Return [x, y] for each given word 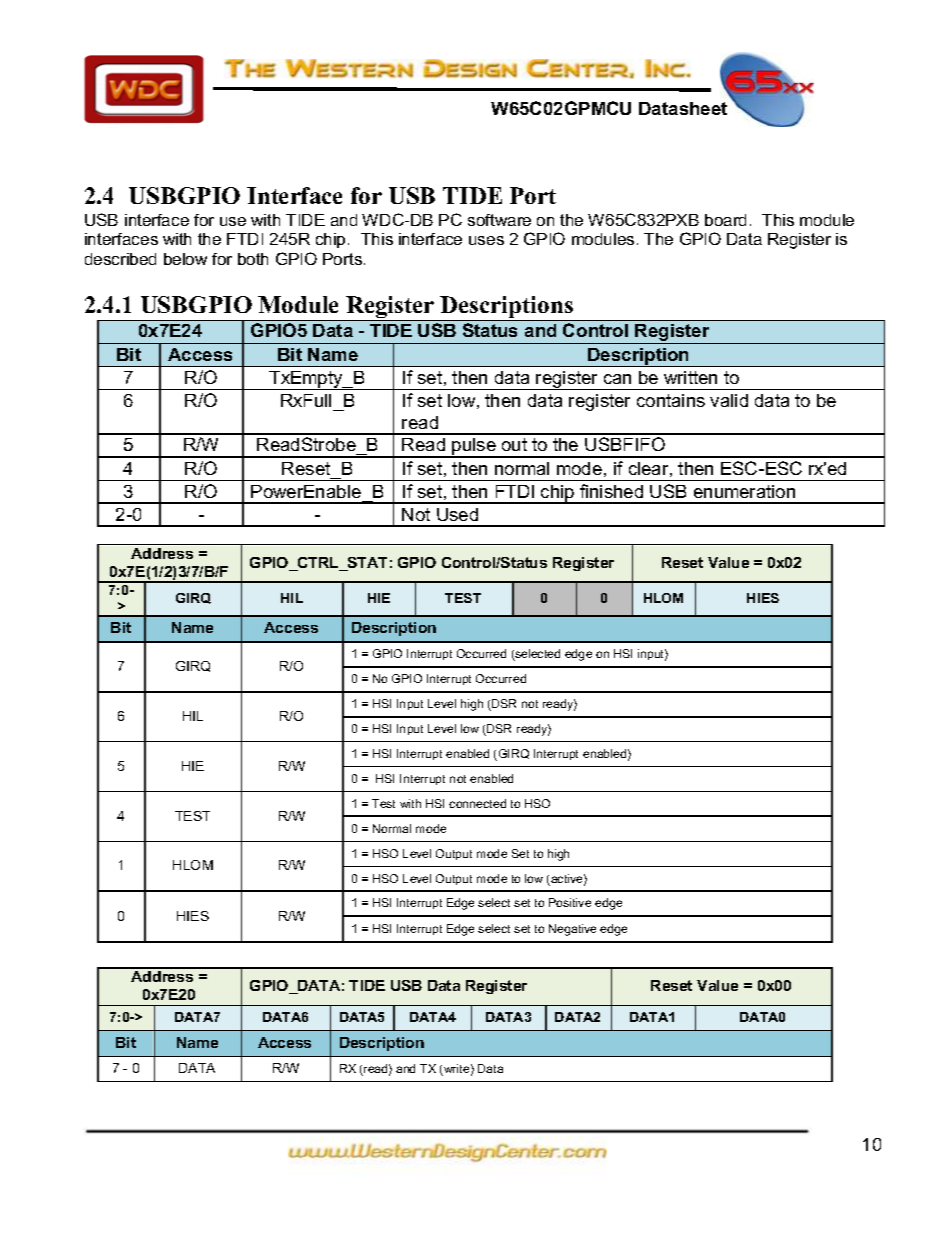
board [725, 220]
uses [486, 240]
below [185, 259]
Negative [572, 930]
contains [671, 400]
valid [729, 400]
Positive [570, 902]
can [617, 379]
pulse [474, 448]
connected [477, 803]
